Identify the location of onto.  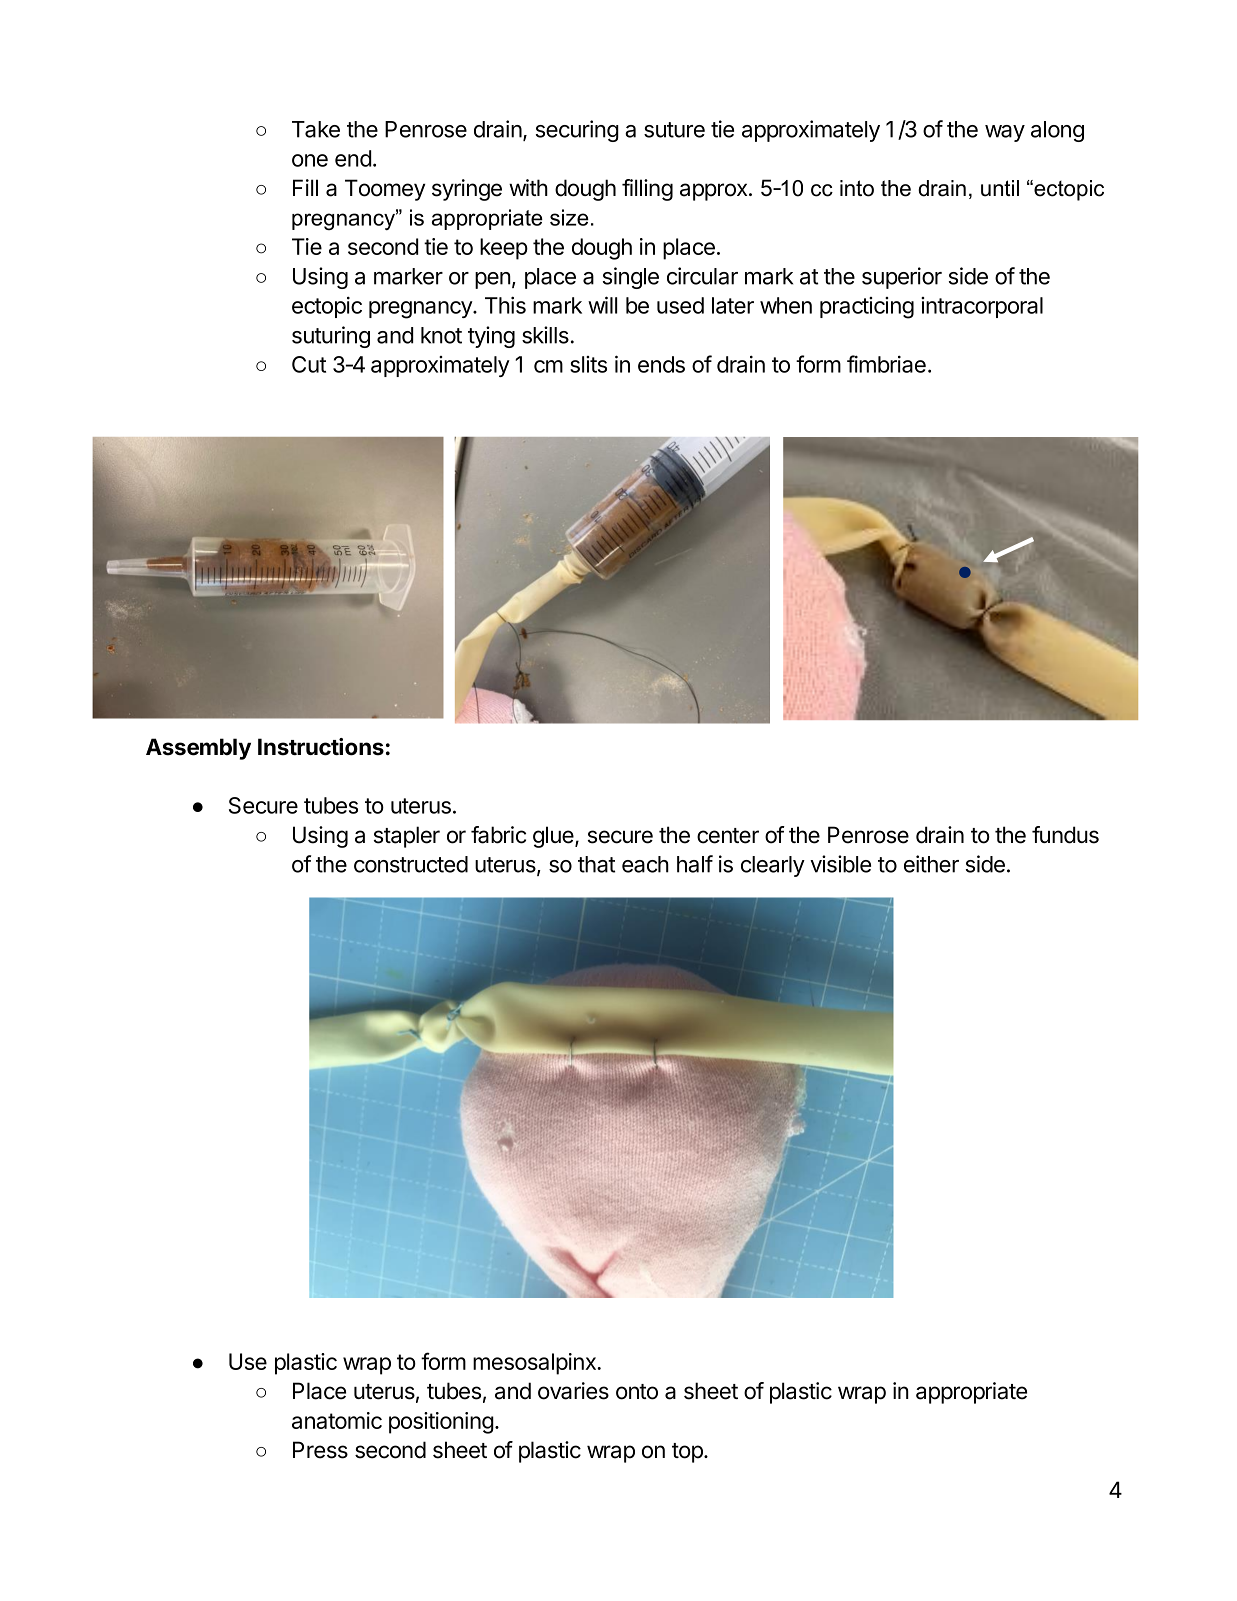
(637, 1392).
